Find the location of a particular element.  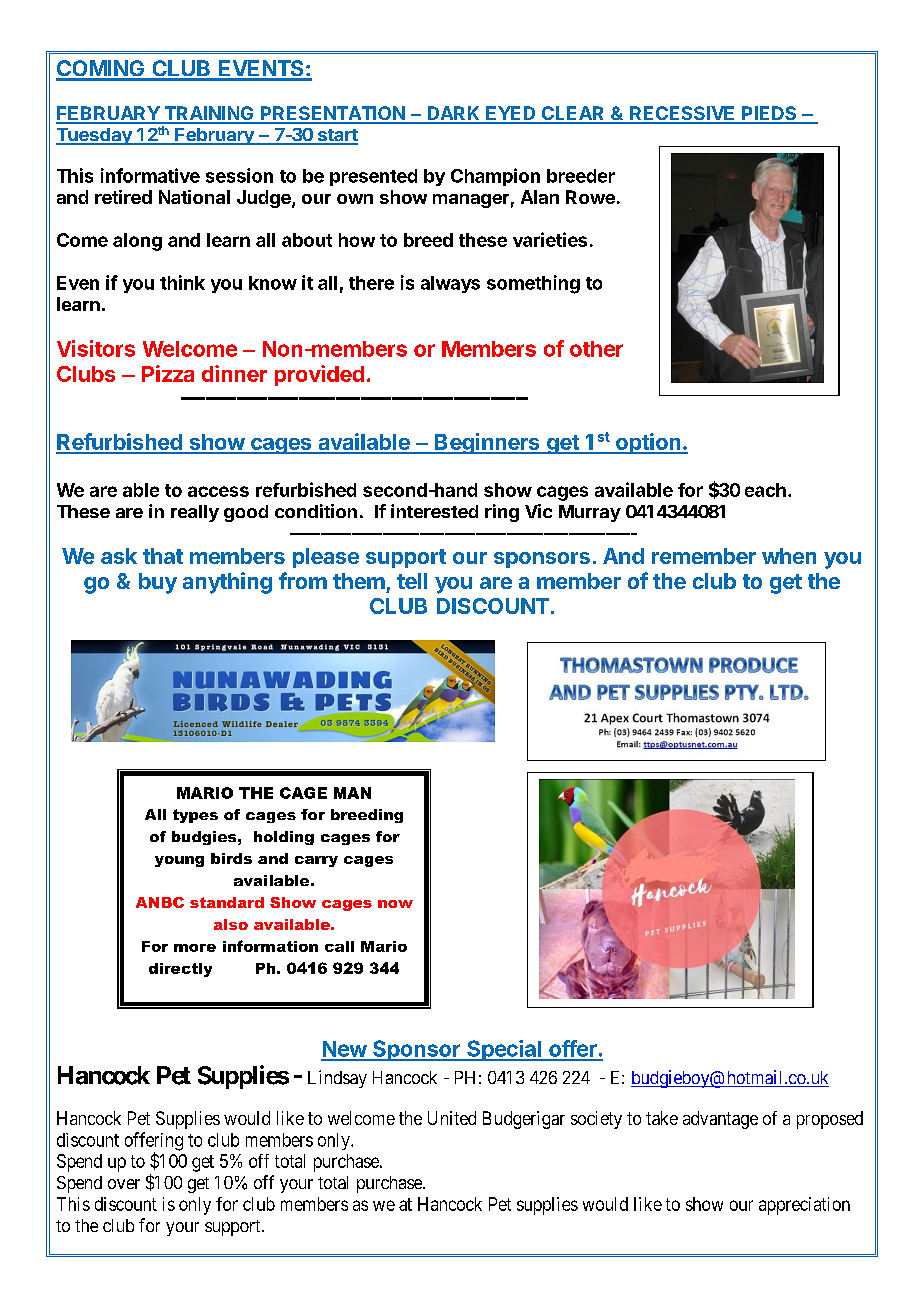

more is located at coordinates (195, 948).
